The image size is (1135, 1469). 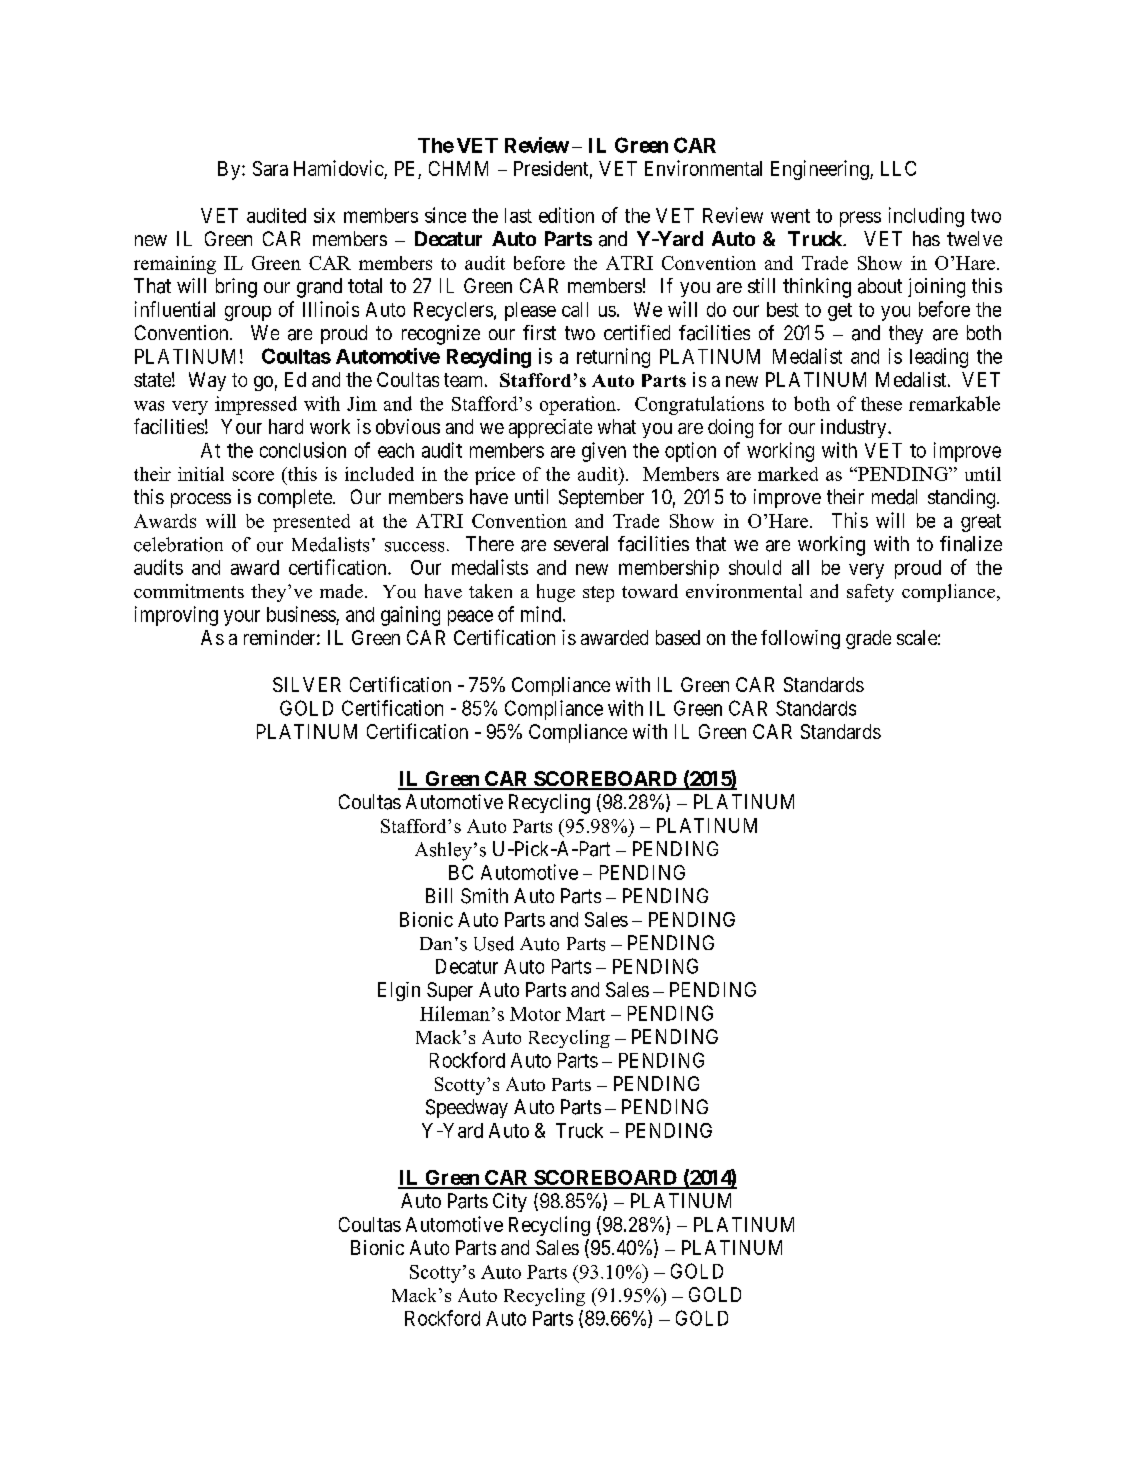 I want to click on hard, so click(x=286, y=426).
